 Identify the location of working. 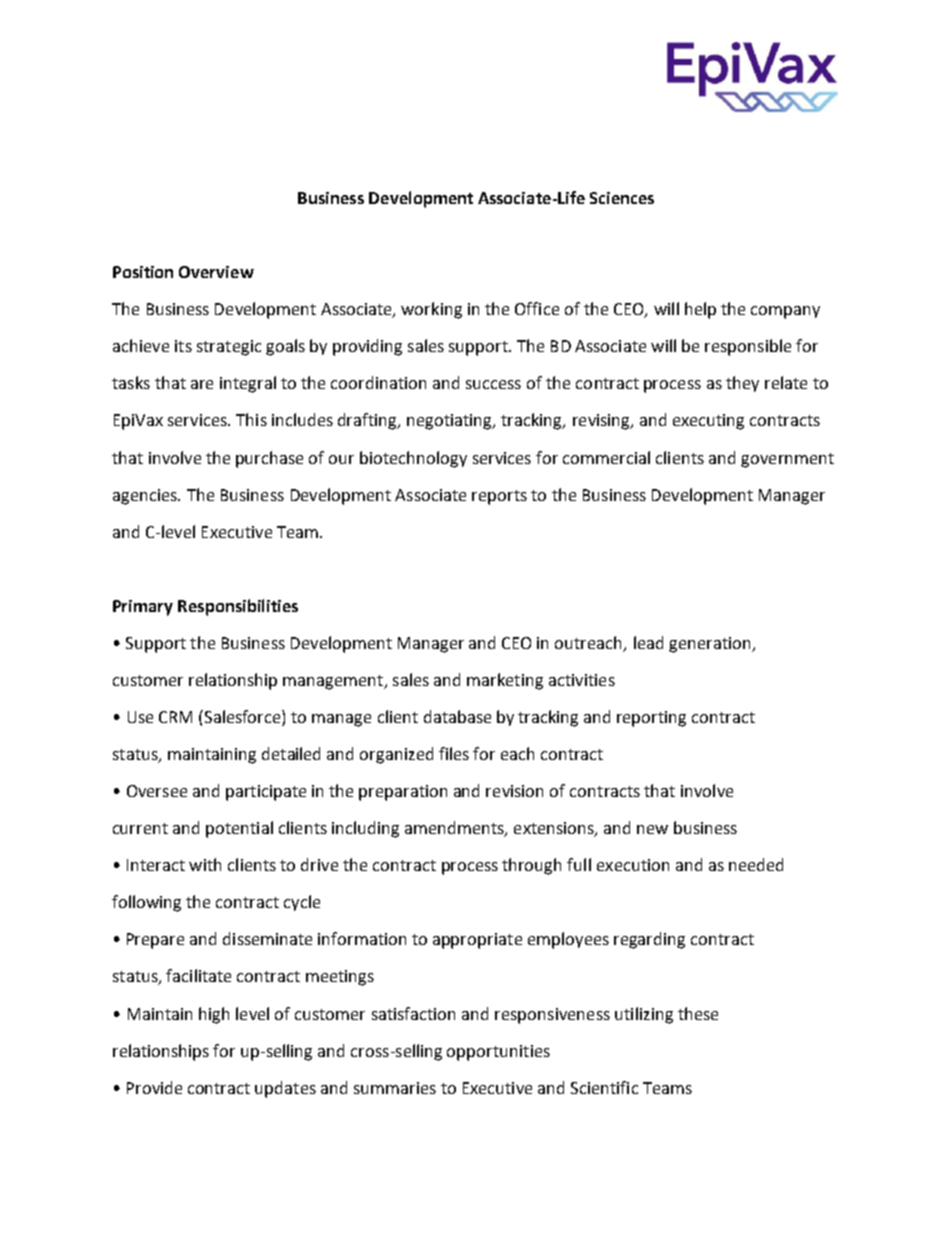
(431, 310).
